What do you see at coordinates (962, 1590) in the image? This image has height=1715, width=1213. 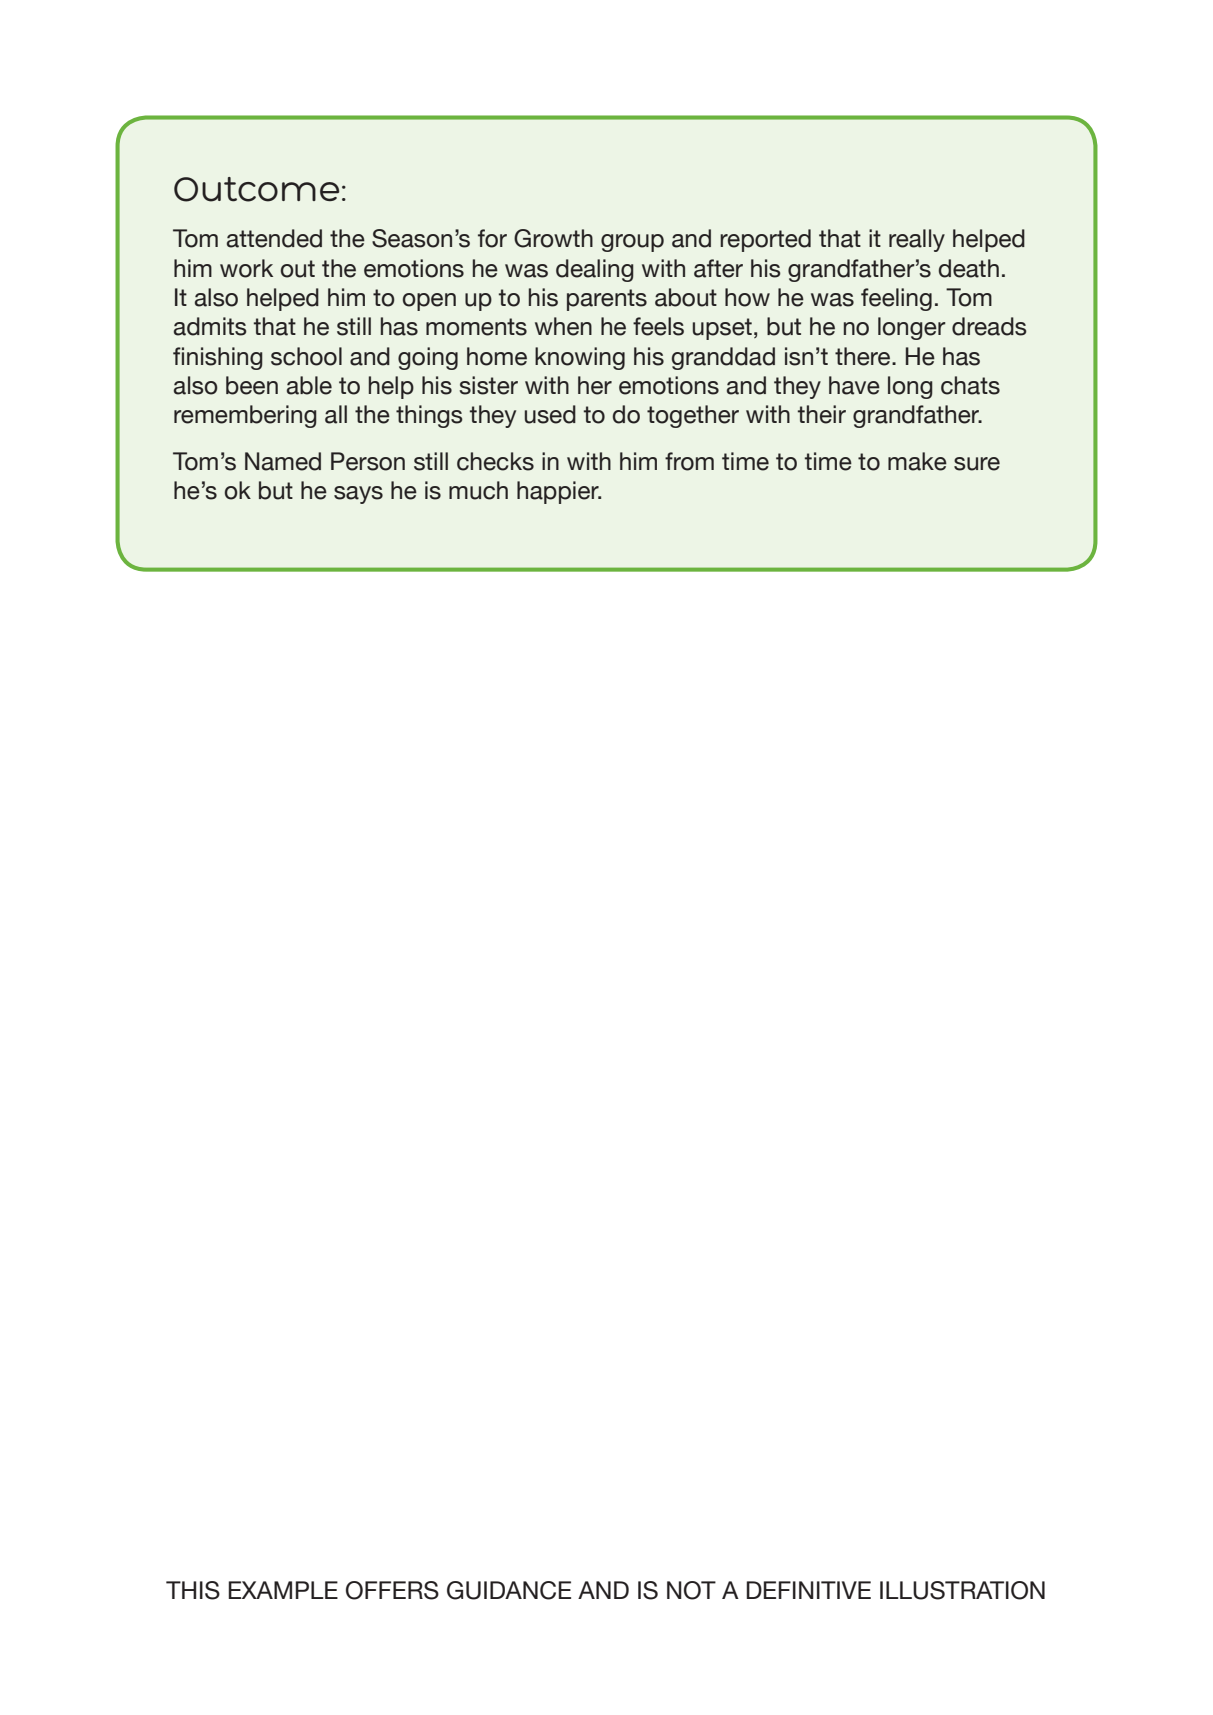 I see `ILLUSTRATION` at bounding box center [962, 1590].
